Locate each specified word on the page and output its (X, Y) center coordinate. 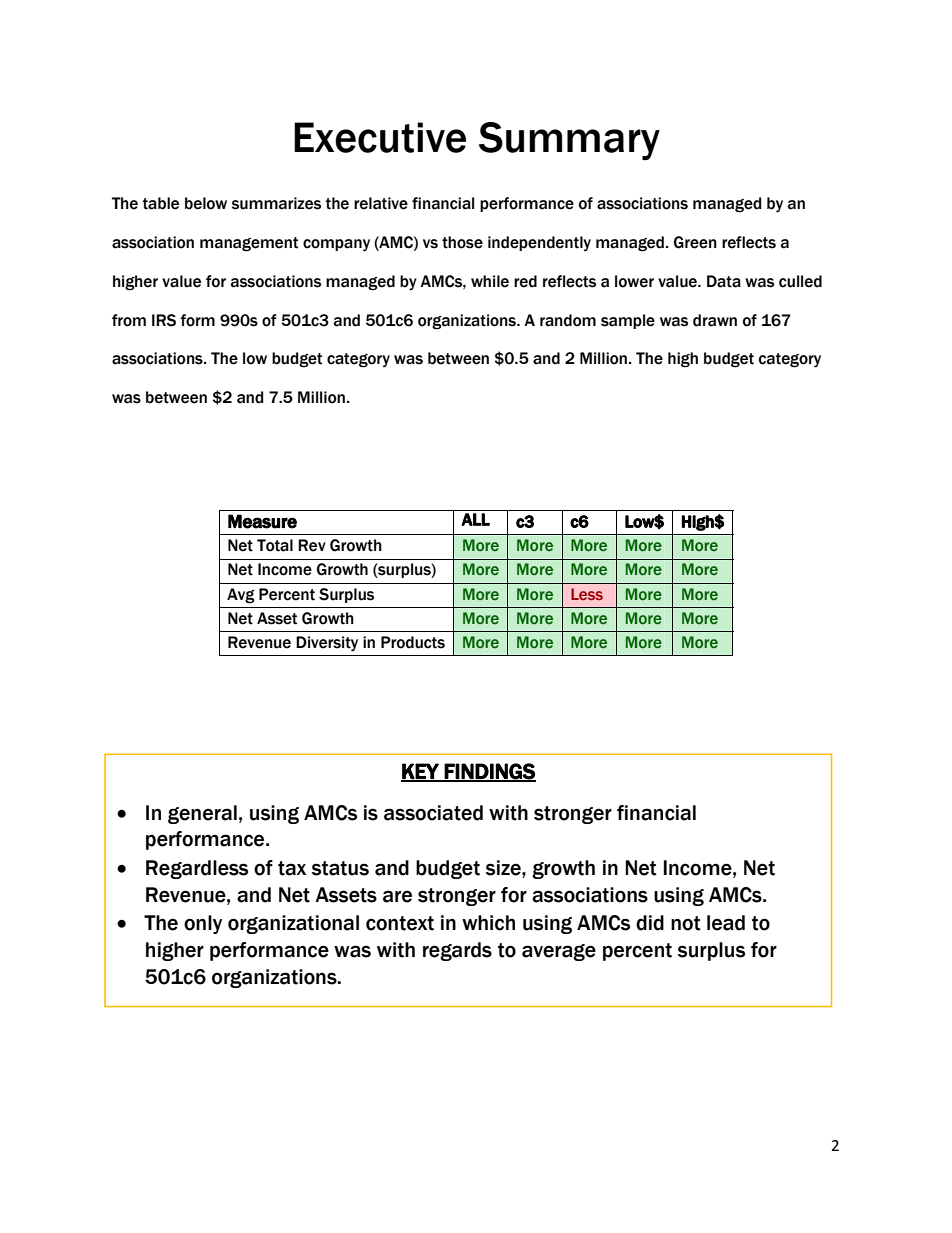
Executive (380, 137)
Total (275, 545)
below (206, 203)
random (568, 320)
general (202, 814)
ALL (475, 519)
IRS (164, 320)
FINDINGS (489, 772)
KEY (421, 772)
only (203, 924)
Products (413, 642)
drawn (715, 320)
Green (695, 242)
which (488, 923)
